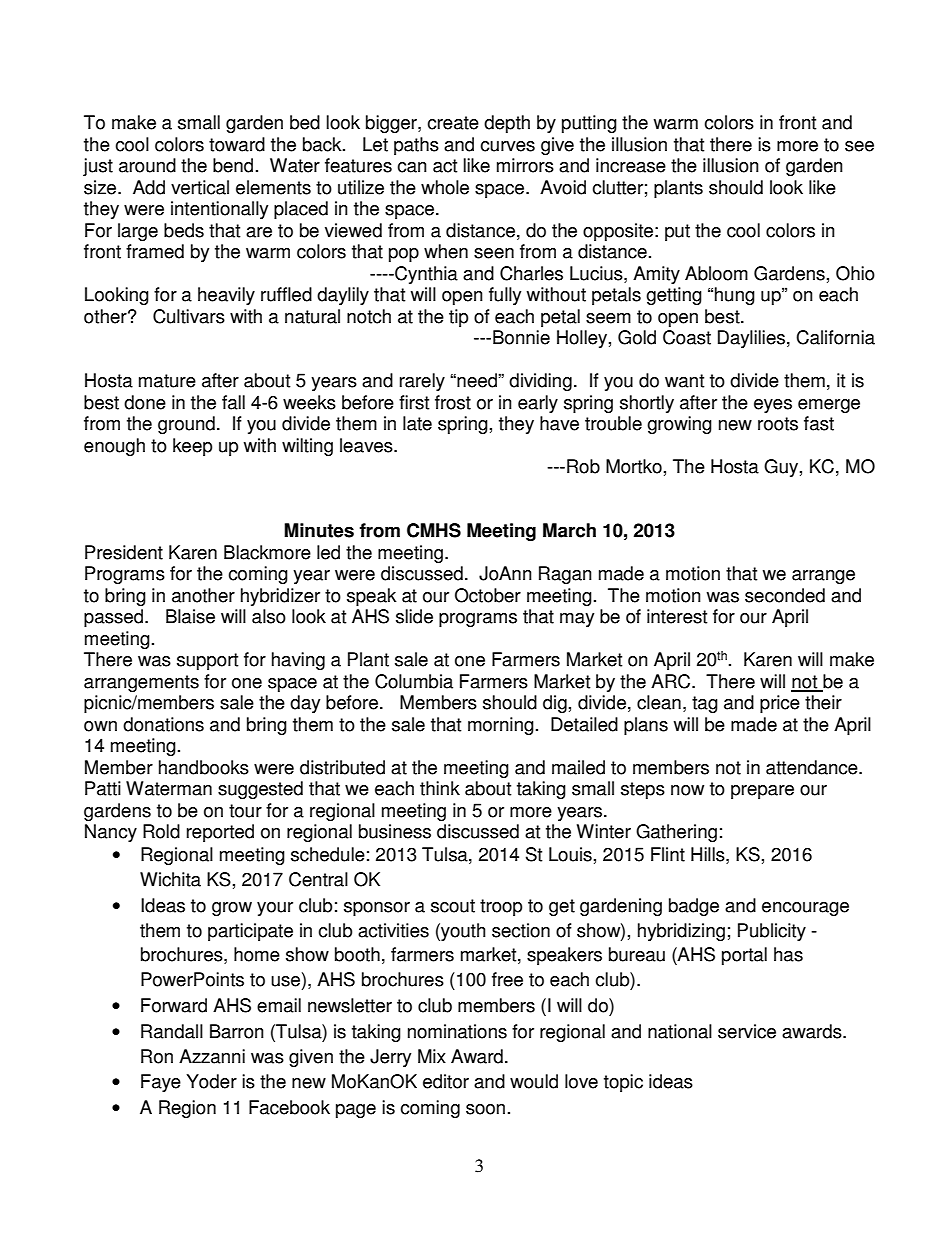 This screenshot has width=952, height=1233. I want to click on curves, so click(507, 146).
